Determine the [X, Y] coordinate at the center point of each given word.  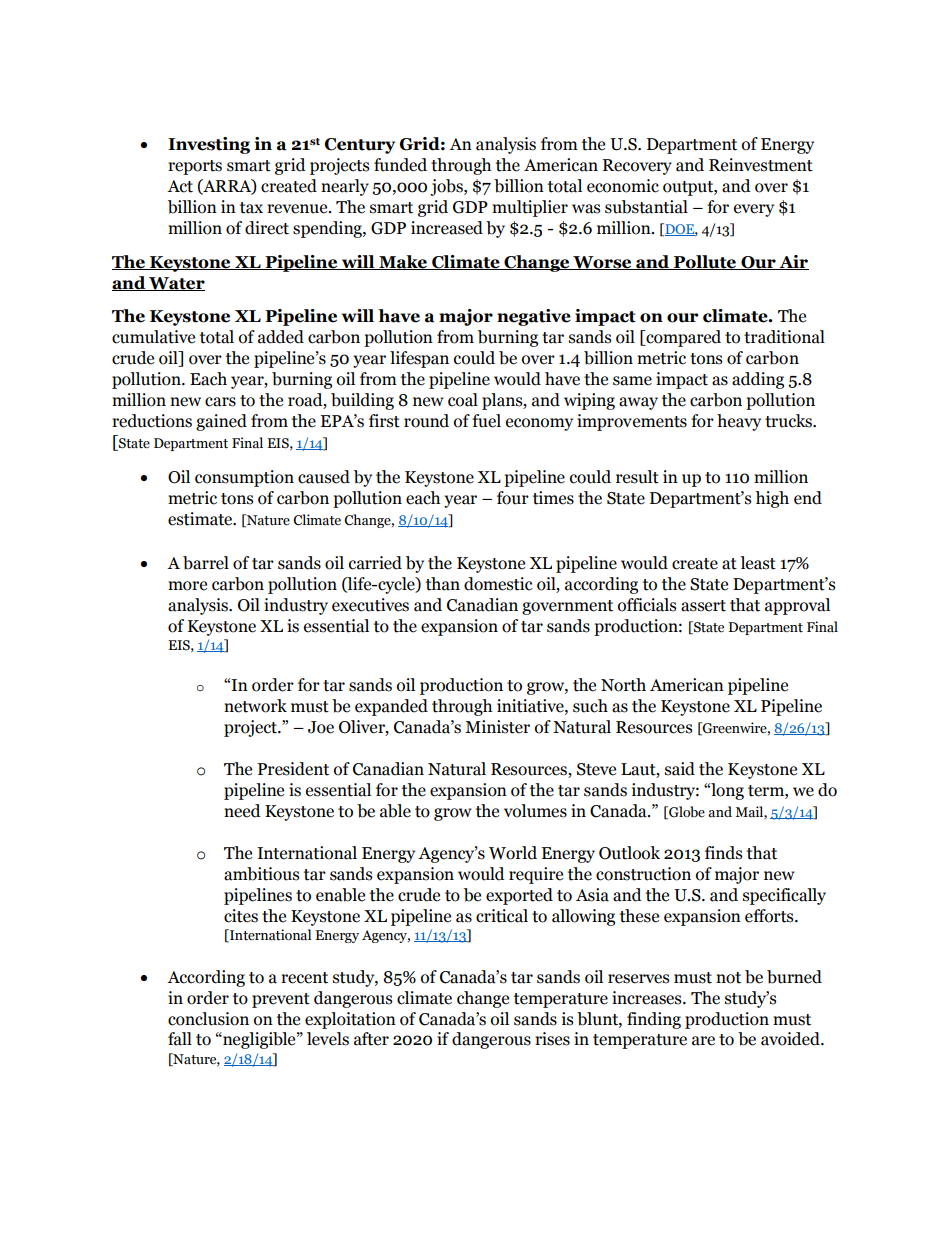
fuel [486, 421]
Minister [497, 727]
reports [195, 167]
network [255, 706]
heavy [739, 422]
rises [552, 1039]
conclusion [208, 1019]
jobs [447, 187]
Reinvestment [761, 165]
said [680, 769]
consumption [244, 478]
